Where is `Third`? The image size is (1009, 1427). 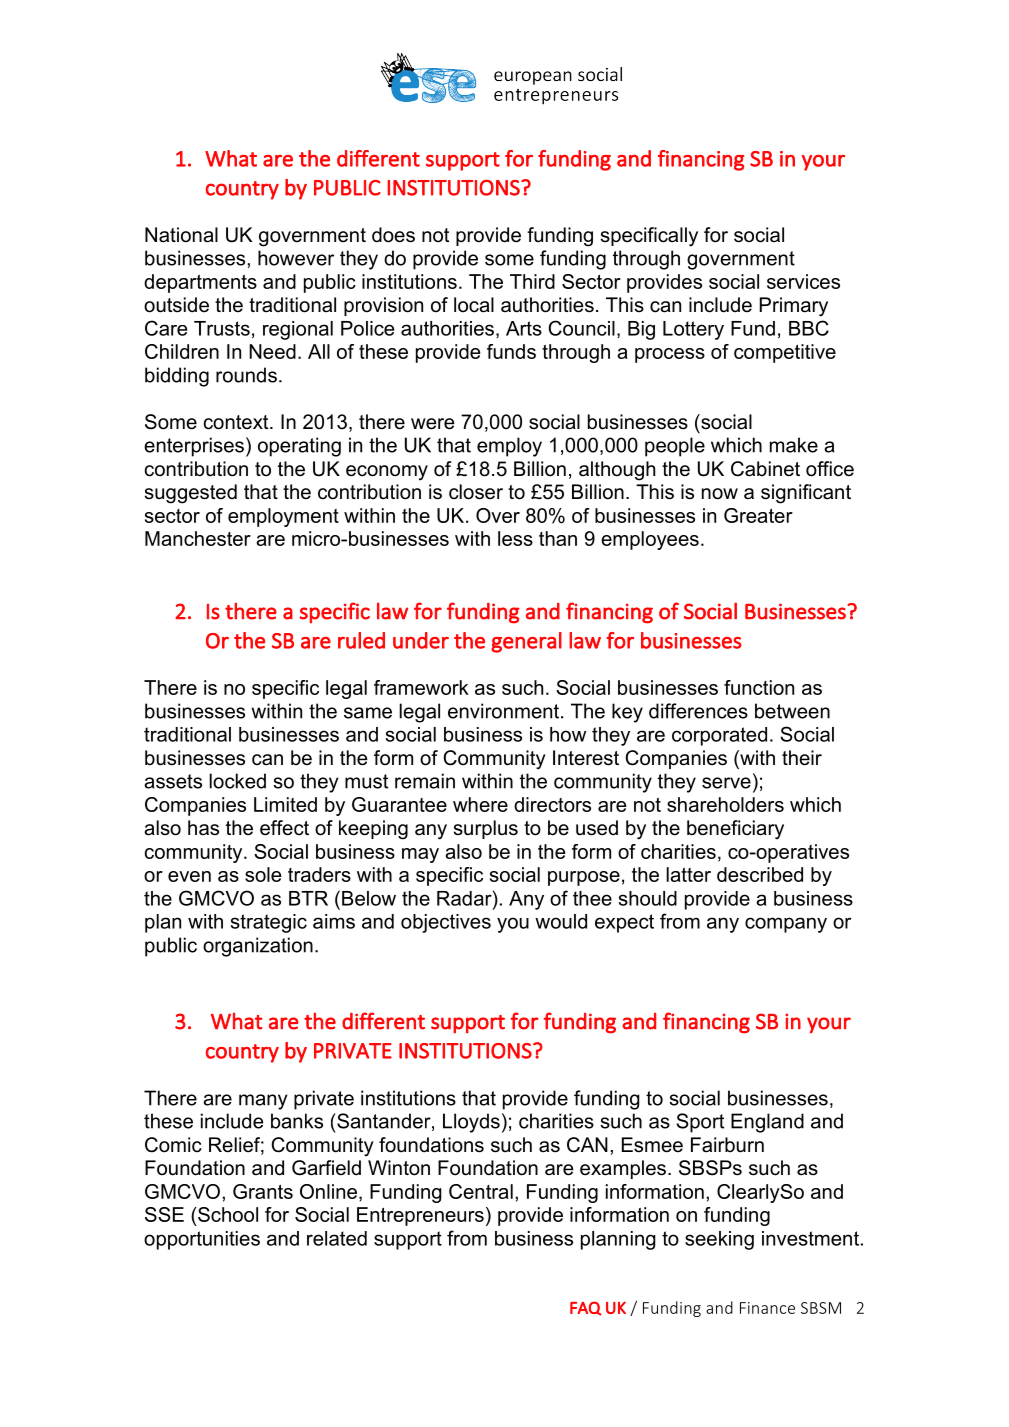 Third is located at coordinates (532, 281).
